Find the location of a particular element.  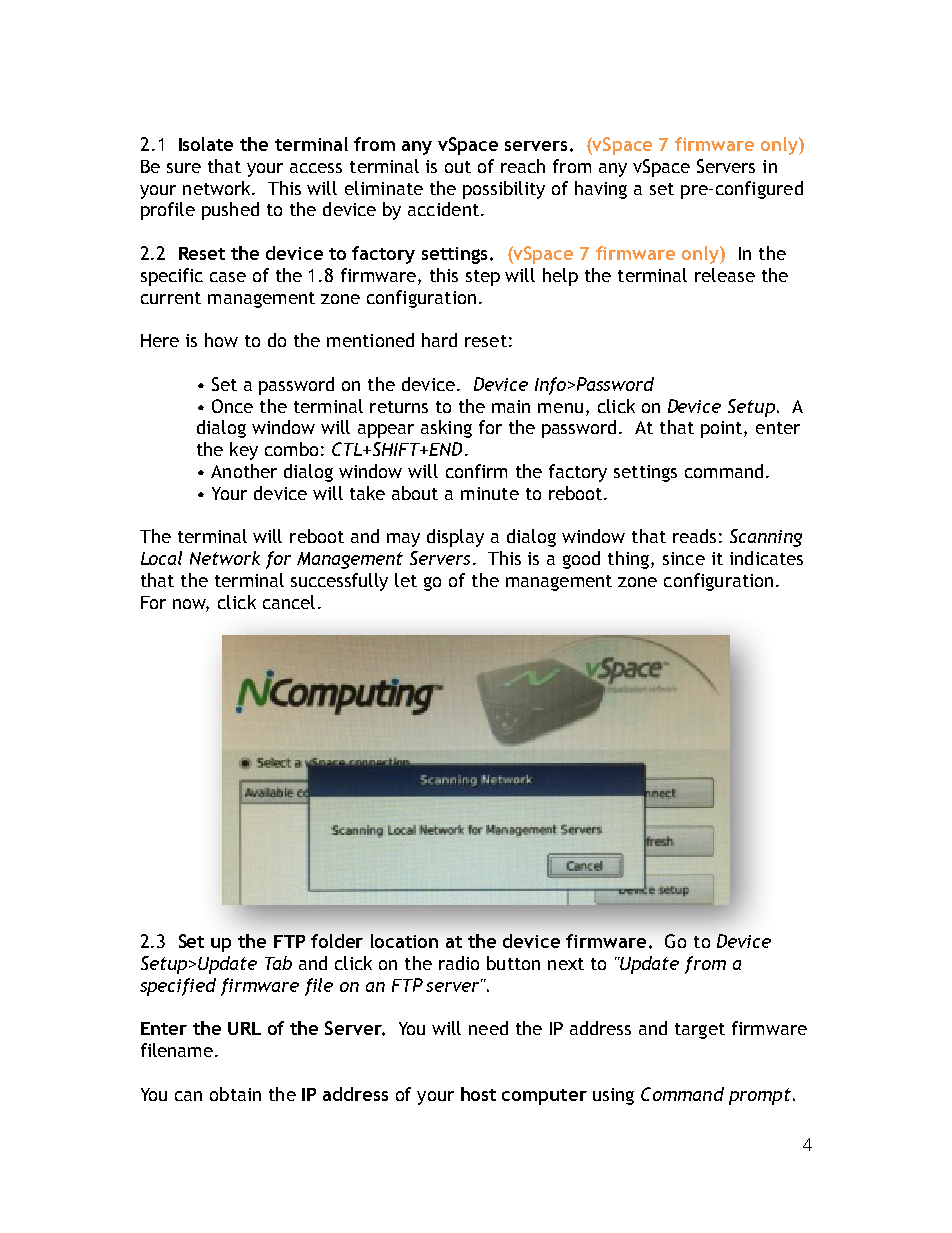

possibility is located at coordinates (504, 190).
